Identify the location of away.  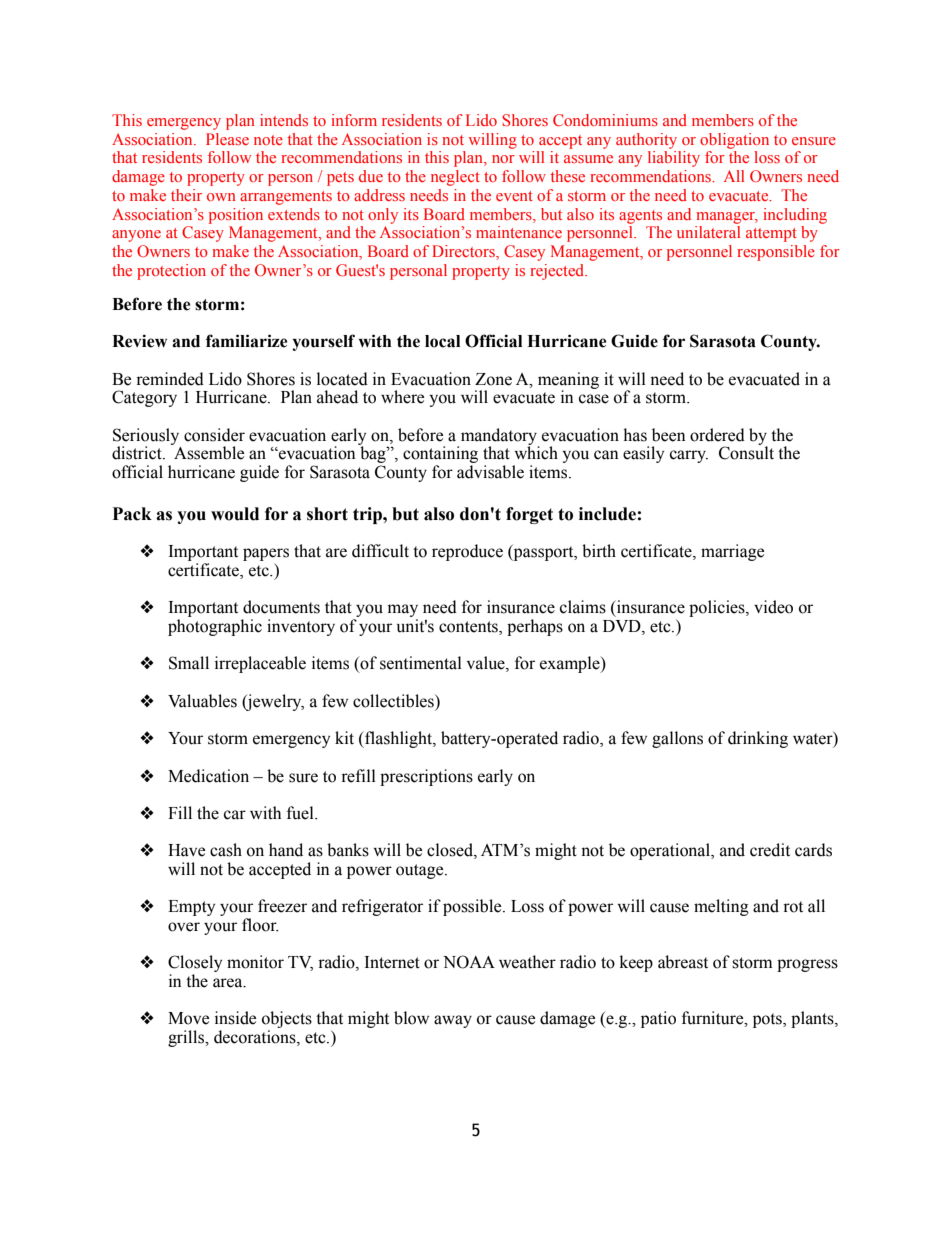
(453, 1021).
